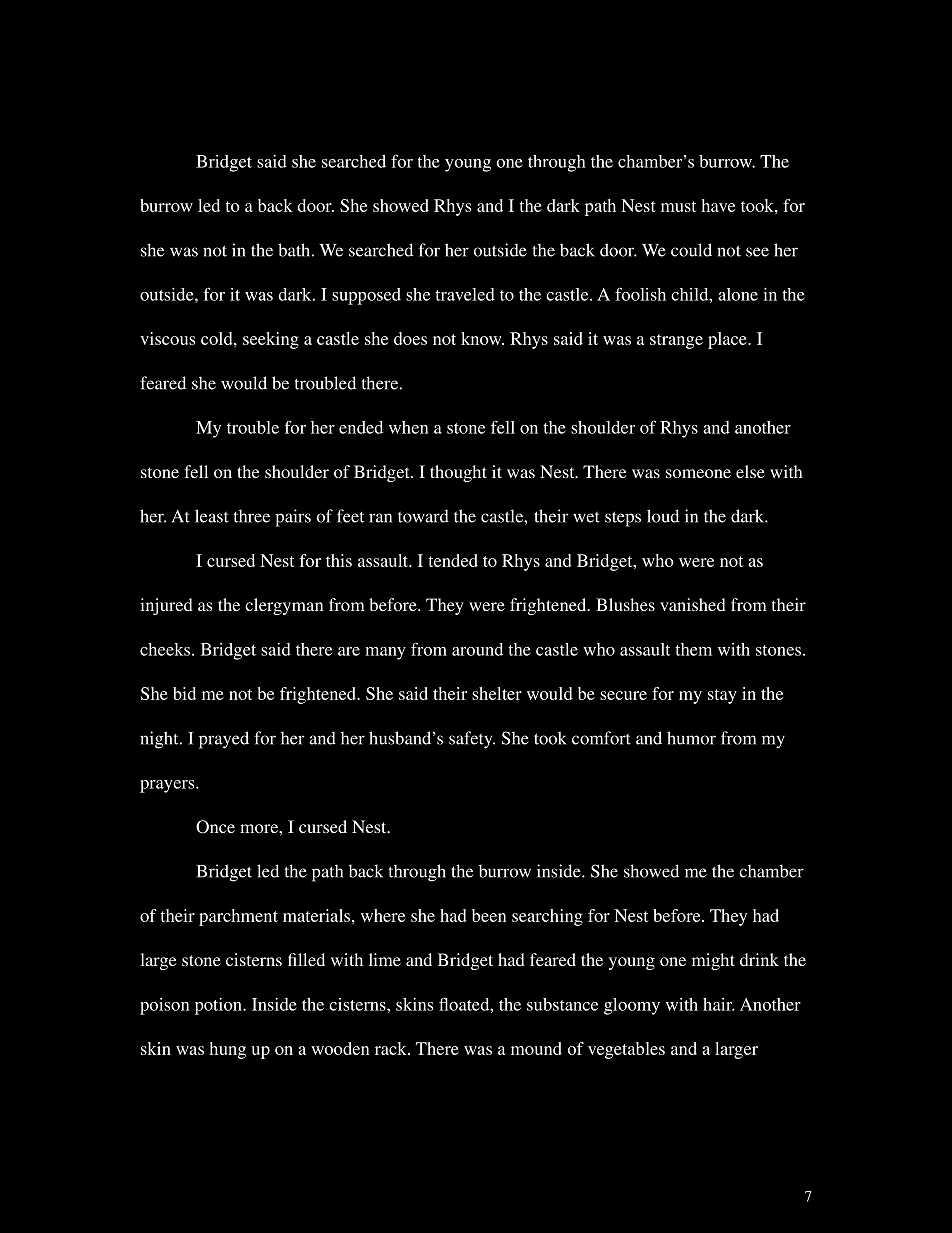 This screenshot has width=952, height=1233. I want to click on potion, so click(219, 1006).
